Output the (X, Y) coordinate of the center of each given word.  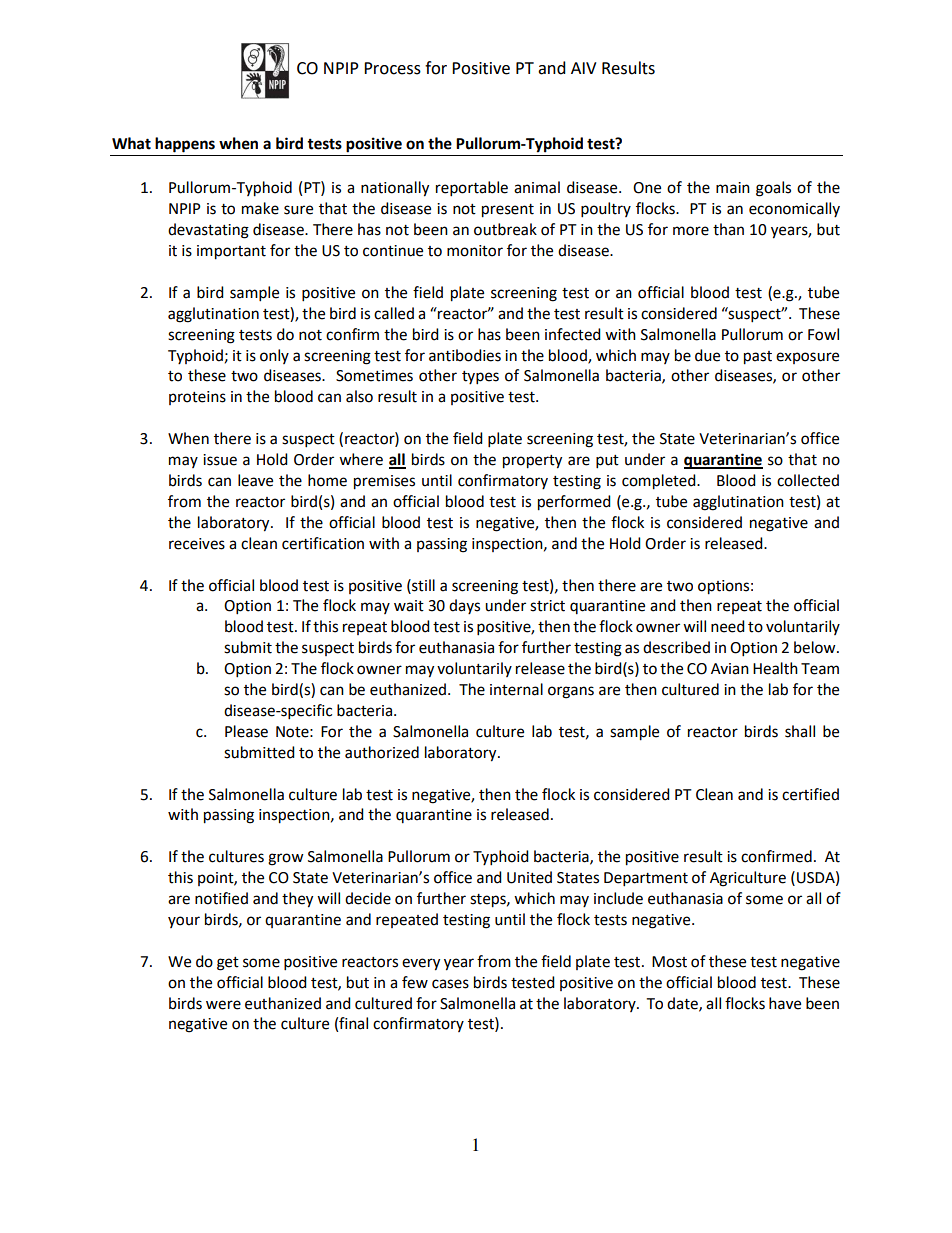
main (733, 188)
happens (185, 145)
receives (197, 544)
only (274, 356)
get (228, 964)
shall (800, 731)
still (422, 585)
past (758, 358)
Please (246, 731)
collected (808, 480)
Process (392, 68)
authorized (382, 752)
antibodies (465, 355)
